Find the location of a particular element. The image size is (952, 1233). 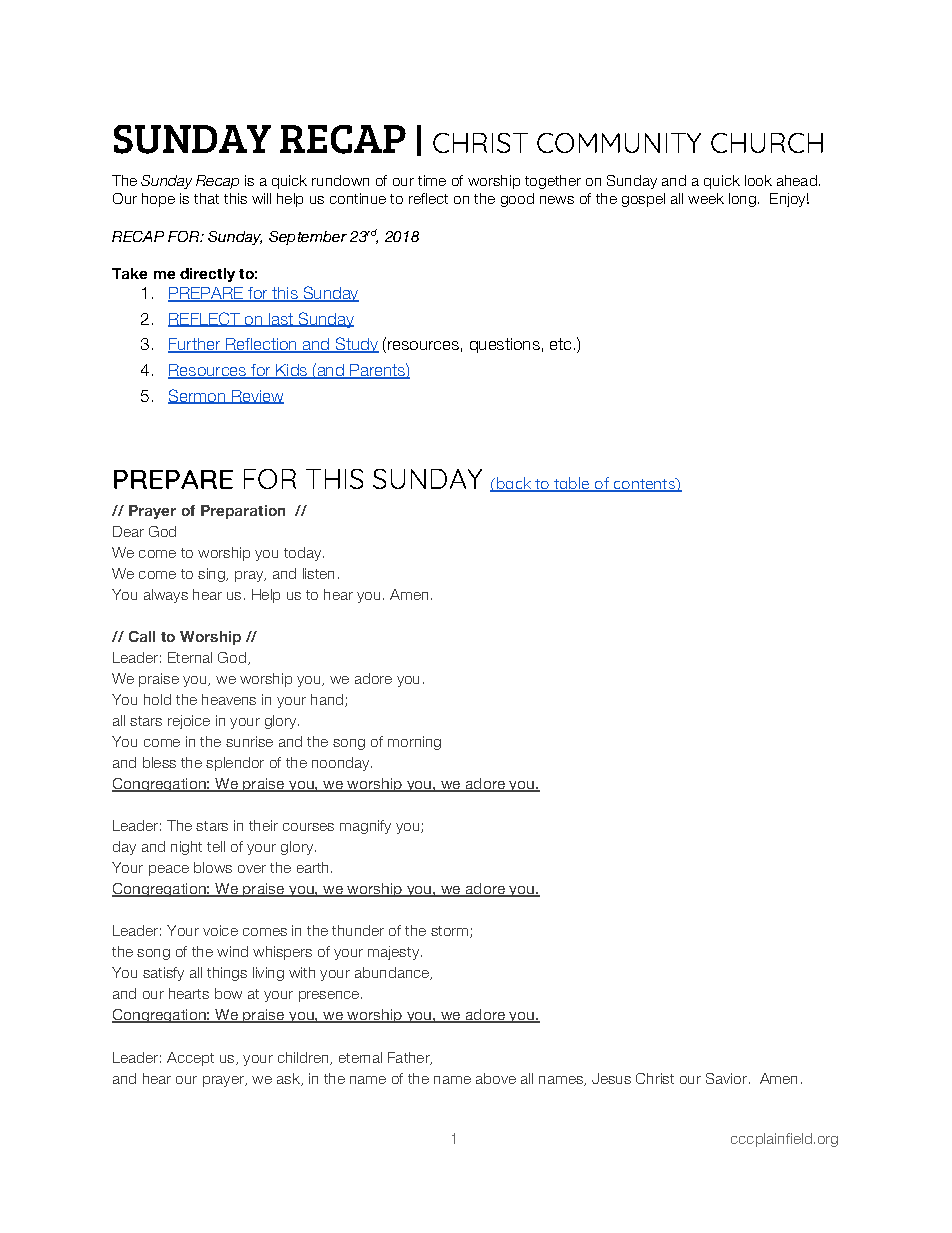

table is located at coordinates (572, 484).
